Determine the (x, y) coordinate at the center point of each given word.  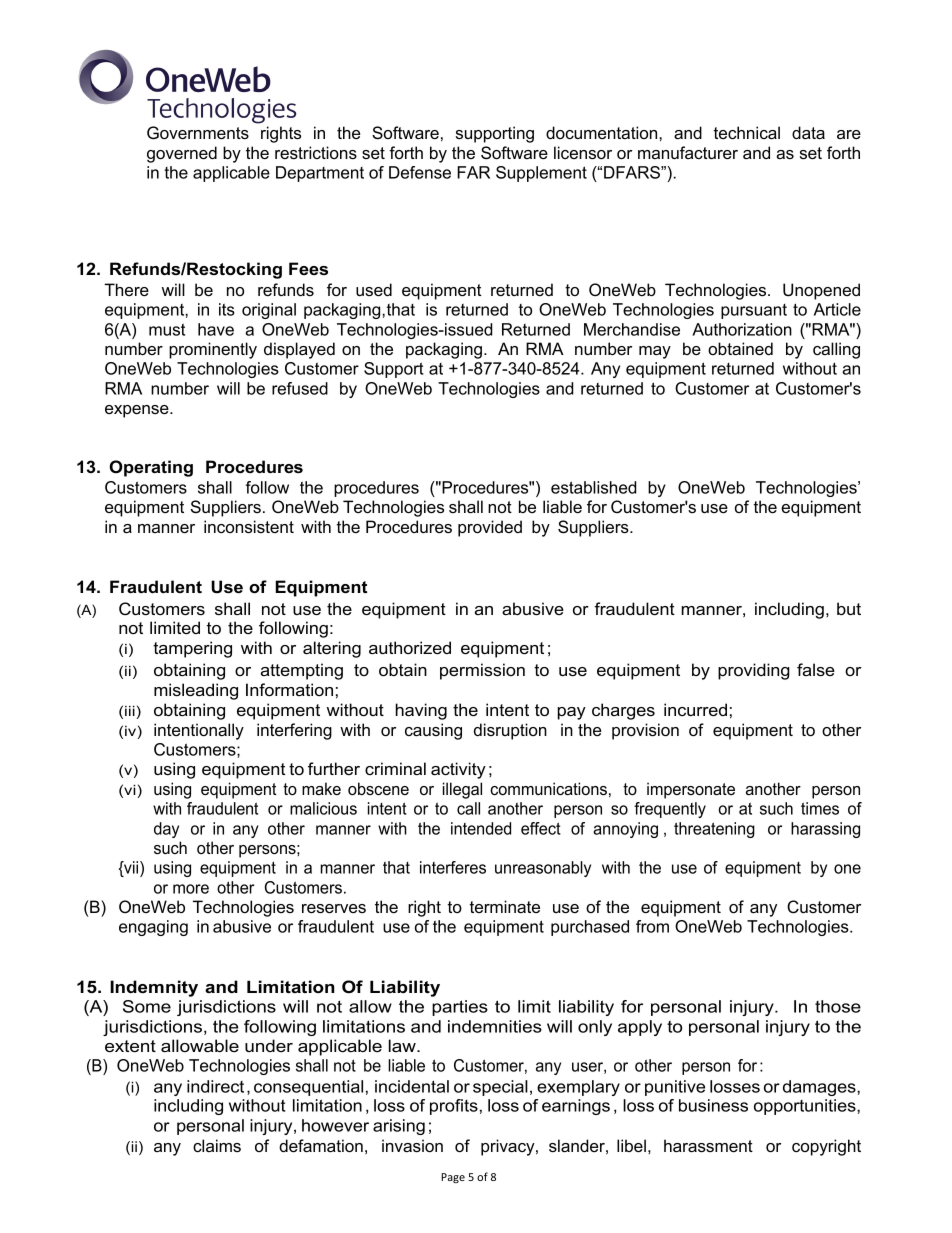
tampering (192, 649)
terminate (505, 906)
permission (482, 671)
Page (453, 1178)
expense (138, 411)
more (191, 889)
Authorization (742, 329)
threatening (714, 830)
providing (754, 671)
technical (747, 132)
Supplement (541, 174)
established (593, 487)
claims (217, 1145)
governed (182, 154)
